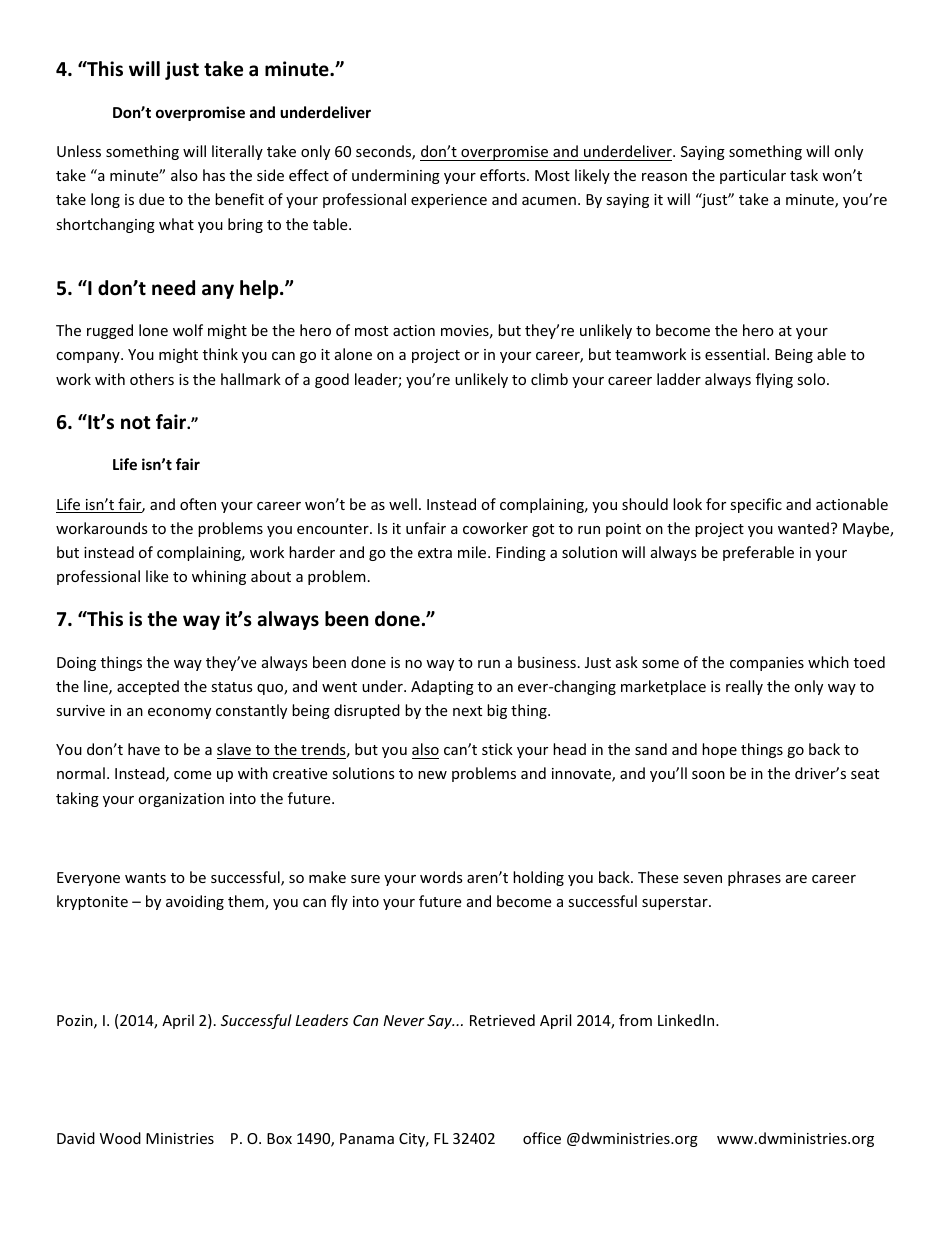 The height and width of the image is (1233, 952). I want to click on efforts, so click(504, 175).
